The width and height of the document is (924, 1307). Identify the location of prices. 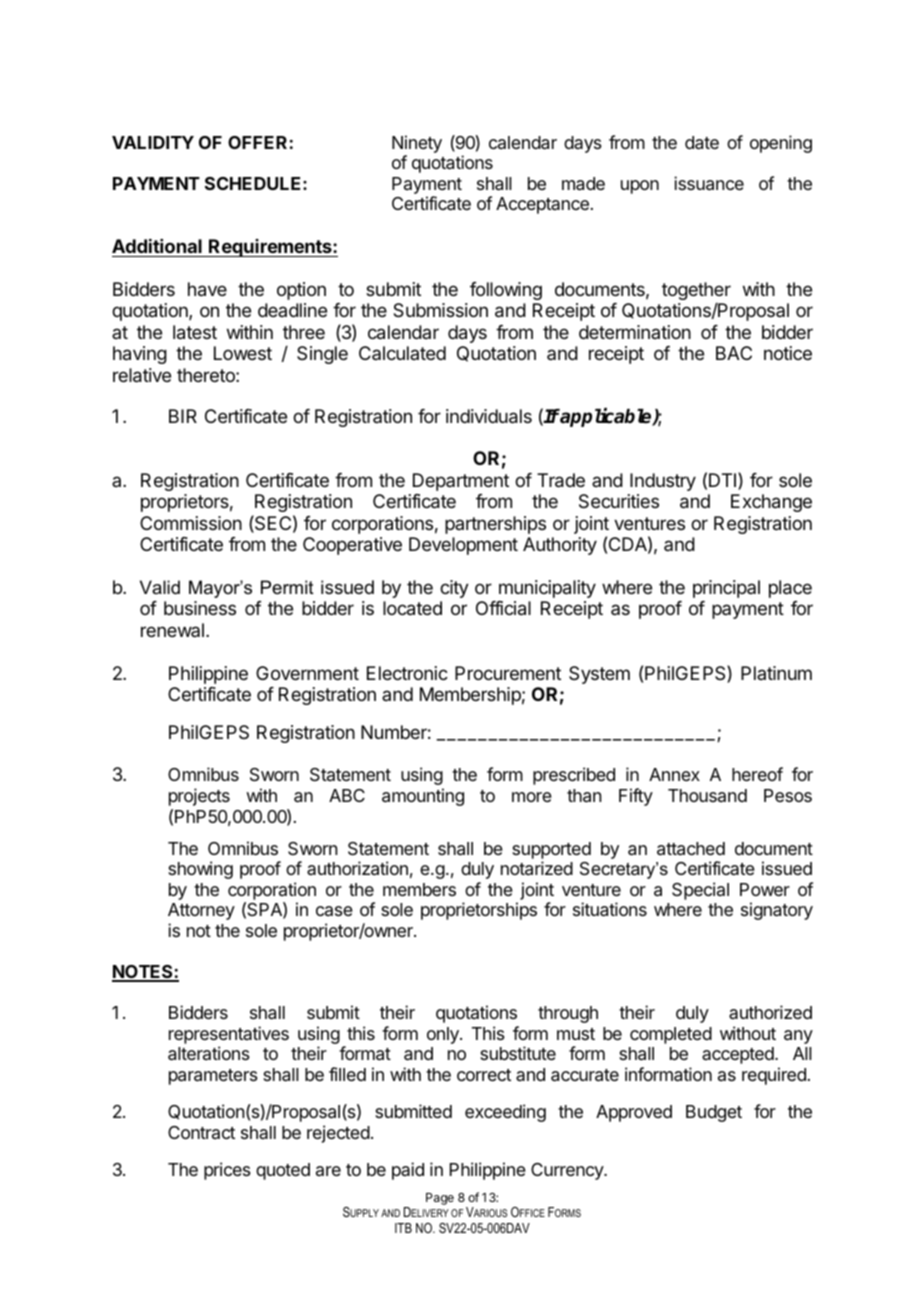
(227, 1171).
